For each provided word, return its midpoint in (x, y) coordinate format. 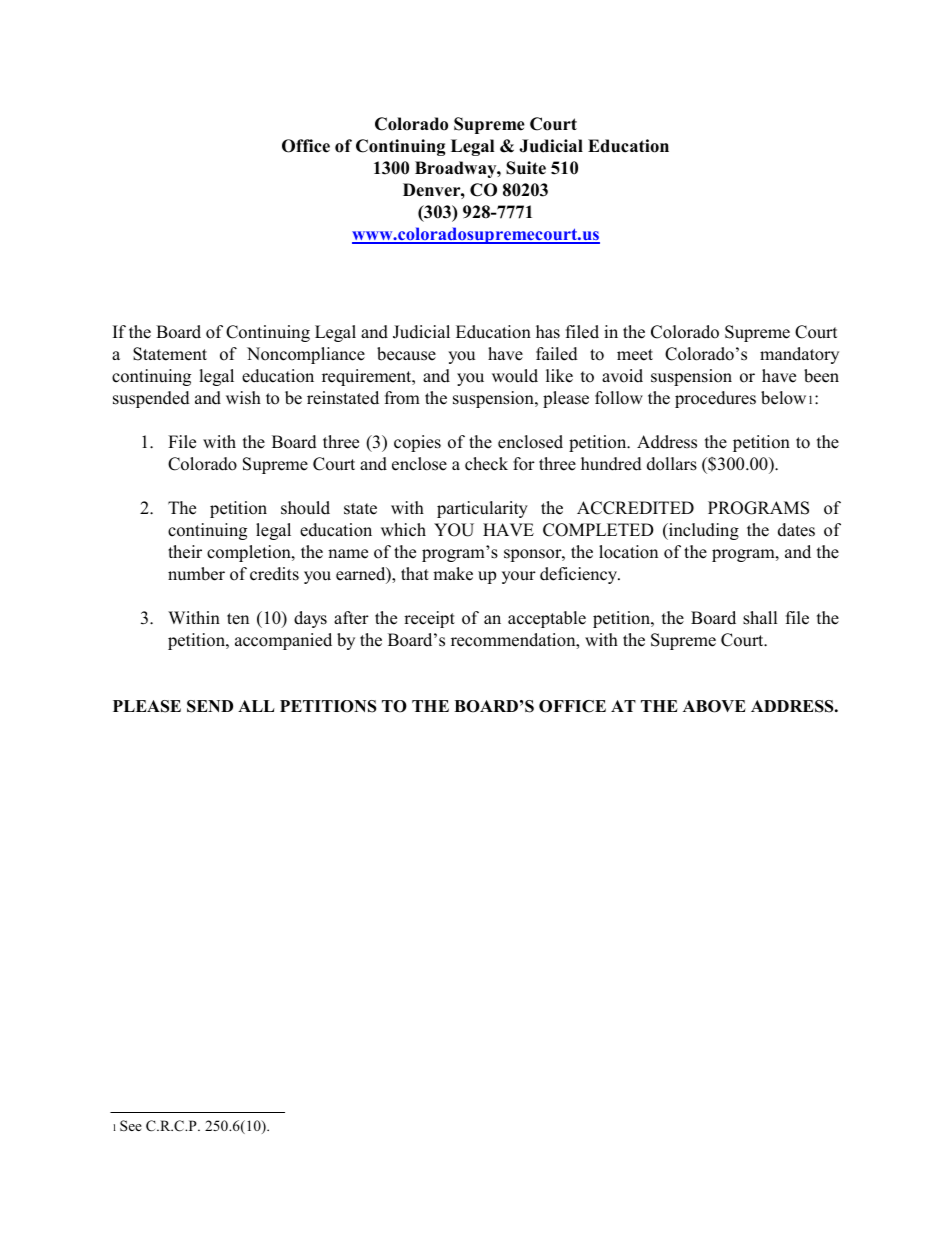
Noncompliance (306, 355)
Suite (526, 168)
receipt (429, 619)
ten (238, 619)
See (131, 1125)
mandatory (799, 355)
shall (760, 618)
